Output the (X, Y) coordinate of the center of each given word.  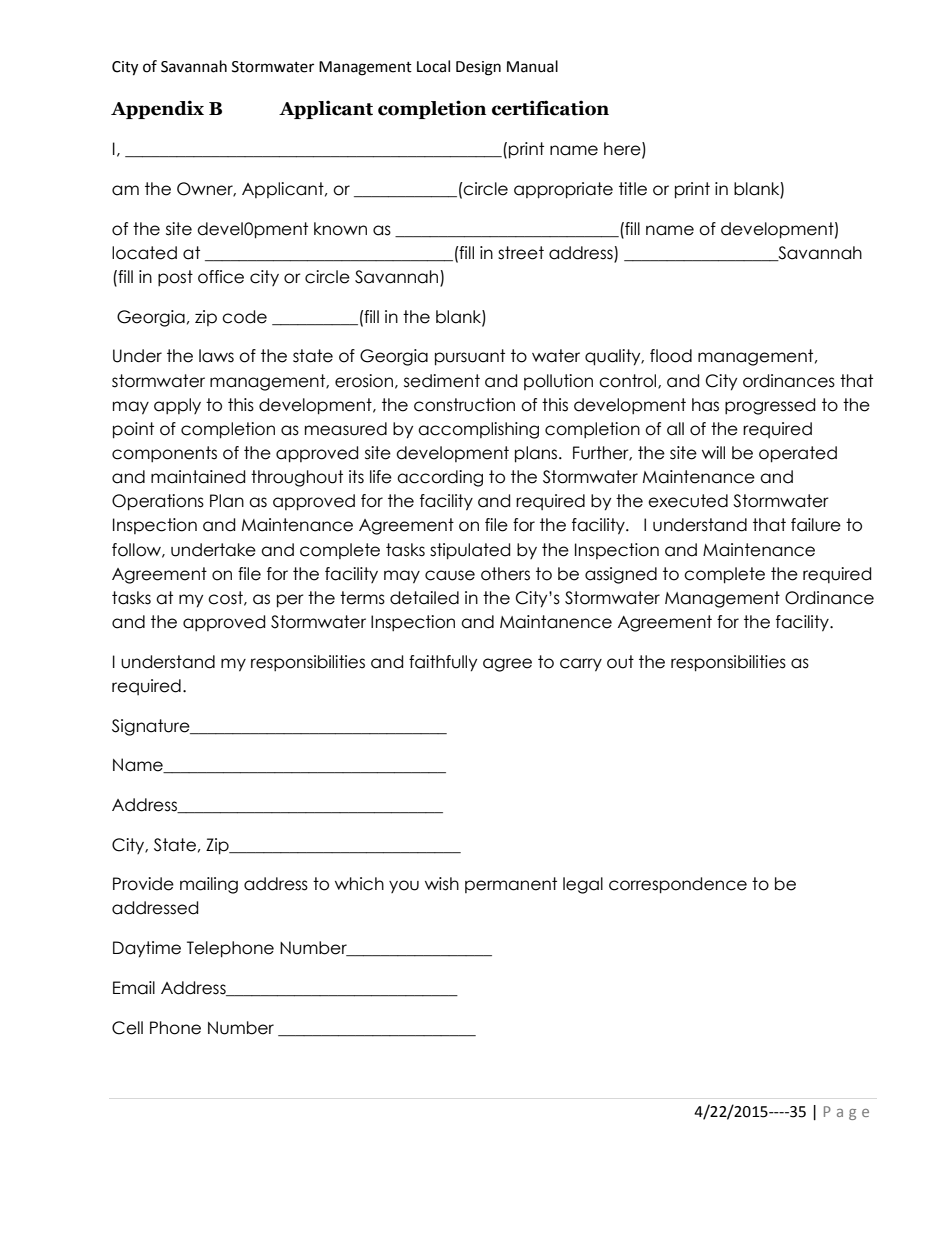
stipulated (470, 551)
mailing (209, 885)
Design (478, 68)
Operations (158, 502)
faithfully (443, 663)
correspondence (678, 885)
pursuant (470, 357)
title (633, 189)
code (244, 317)
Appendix (157, 109)
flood (671, 356)
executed (688, 501)
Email (134, 988)
